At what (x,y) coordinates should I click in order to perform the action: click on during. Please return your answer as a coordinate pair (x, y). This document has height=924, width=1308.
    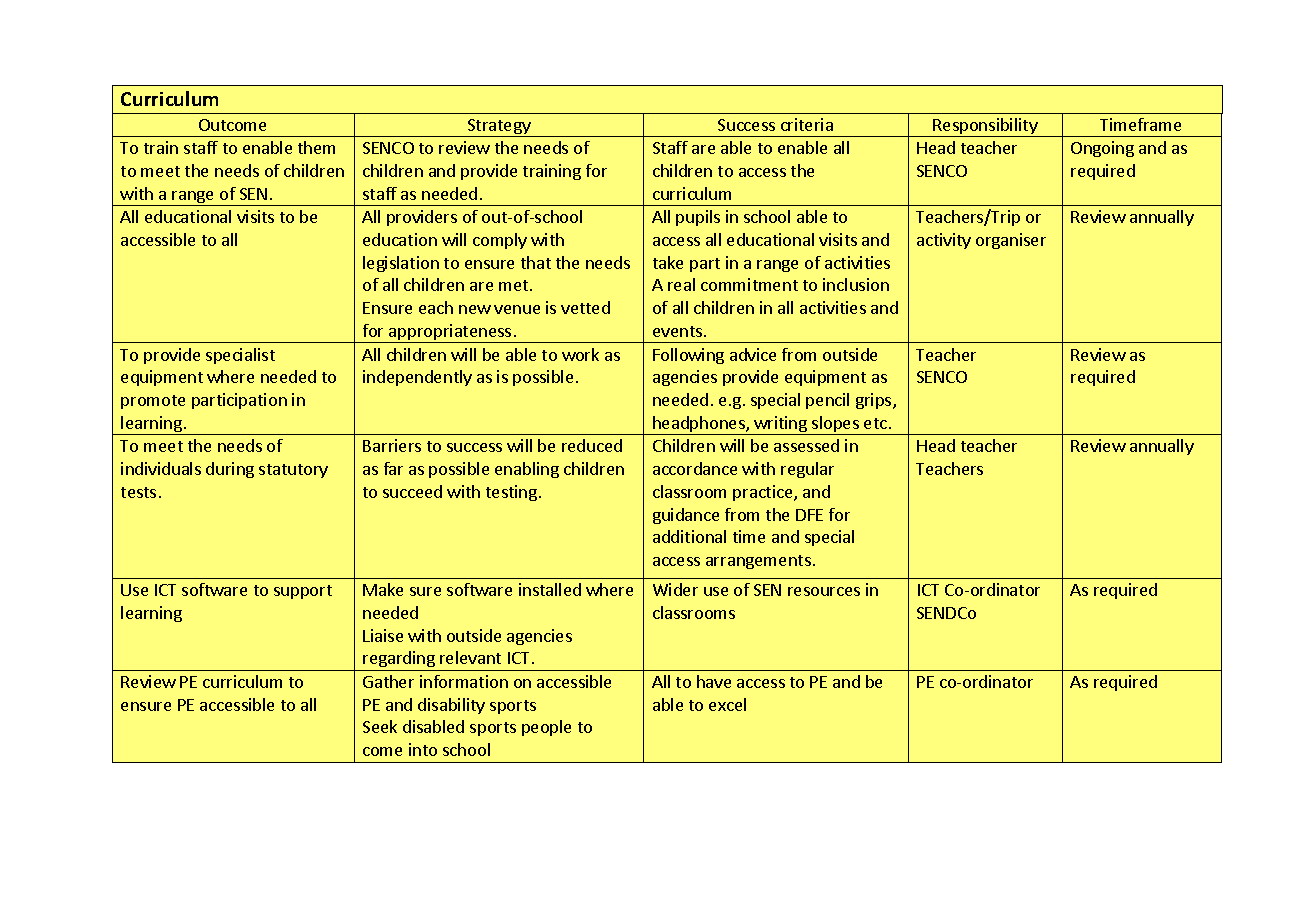
    Looking at the image, I should click on (230, 470).
